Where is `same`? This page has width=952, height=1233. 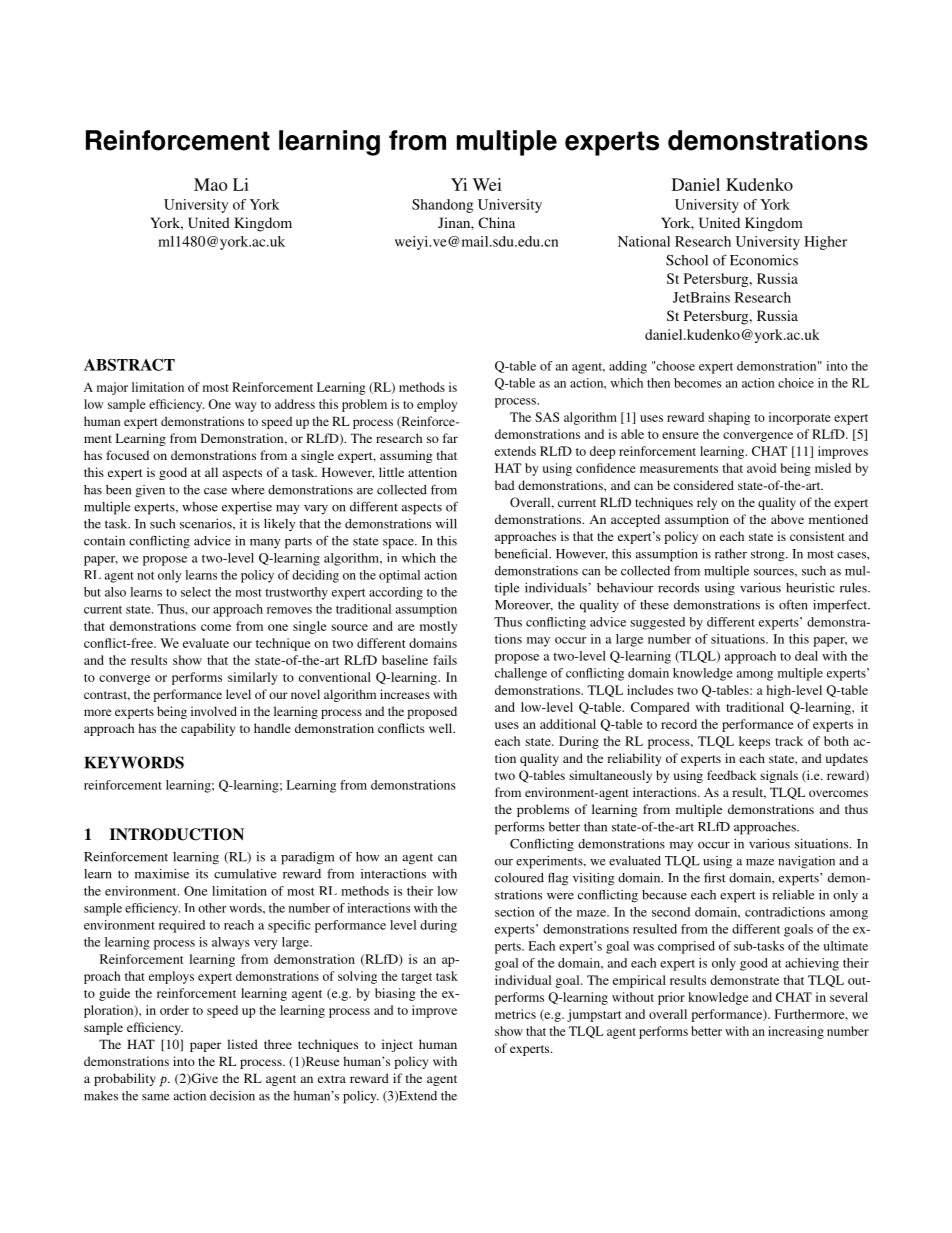
same is located at coordinates (156, 1097).
